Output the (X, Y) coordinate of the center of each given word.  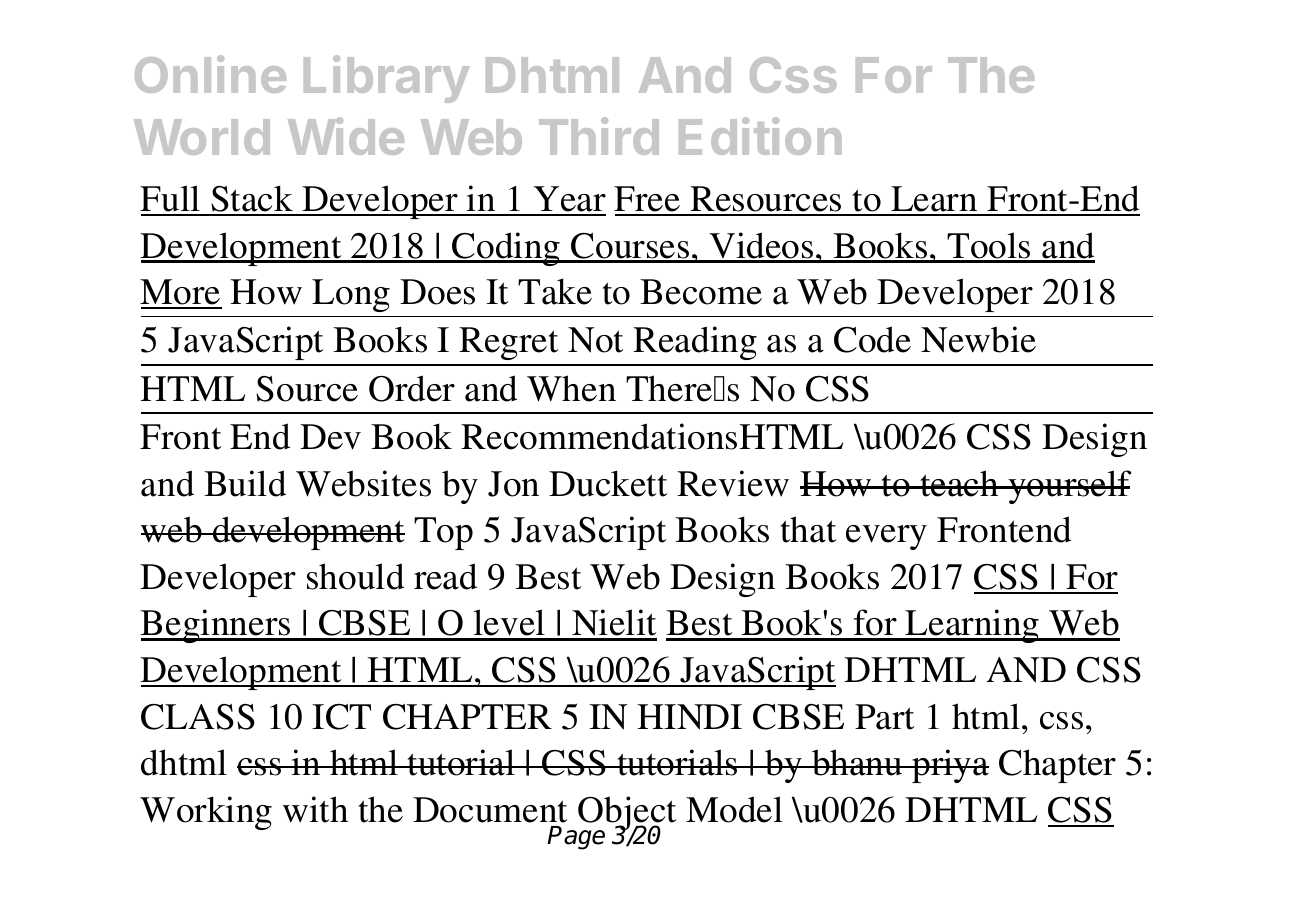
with (315, 809)
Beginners (216, 626)
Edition (760, 136)
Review (733, 483)
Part (884, 717)
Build (245, 483)
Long (351, 295)
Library (387, 79)
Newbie (978, 339)
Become (701, 292)
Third (599, 136)
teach (959, 483)
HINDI (689, 717)
